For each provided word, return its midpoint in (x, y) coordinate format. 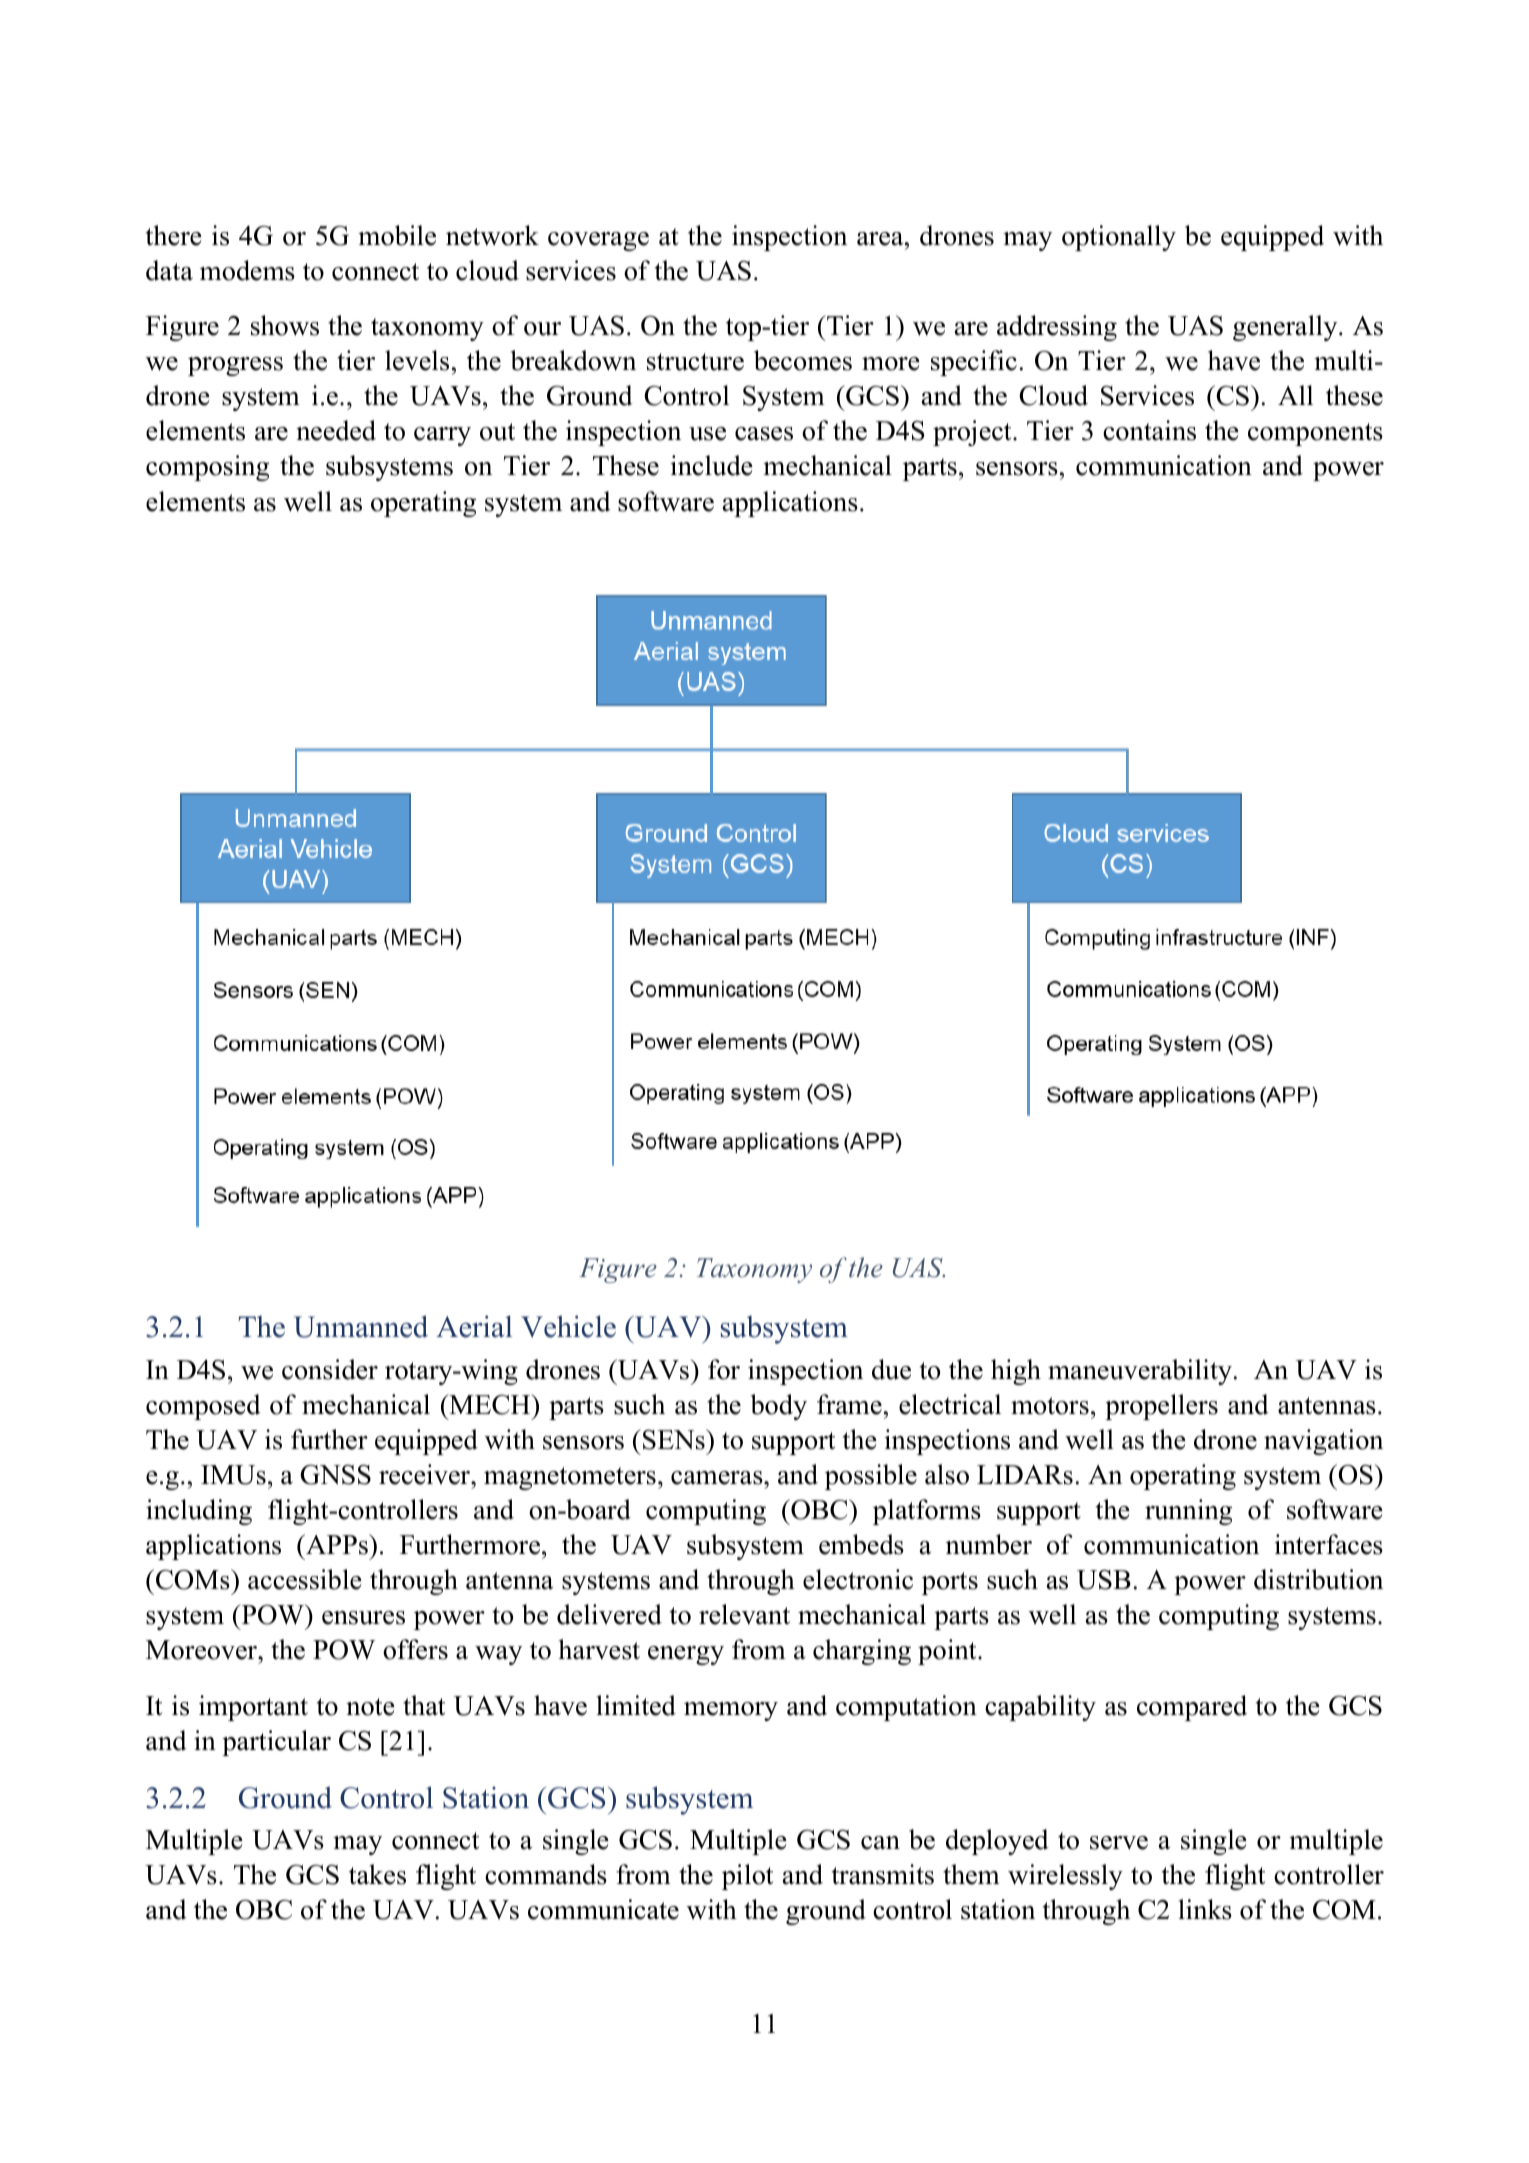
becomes (803, 360)
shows (285, 325)
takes (377, 1874)
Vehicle (568, 1326)
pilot (747, 1877)
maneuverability (1140, 1372)
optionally (1119, 238)
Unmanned (361, 1326)
